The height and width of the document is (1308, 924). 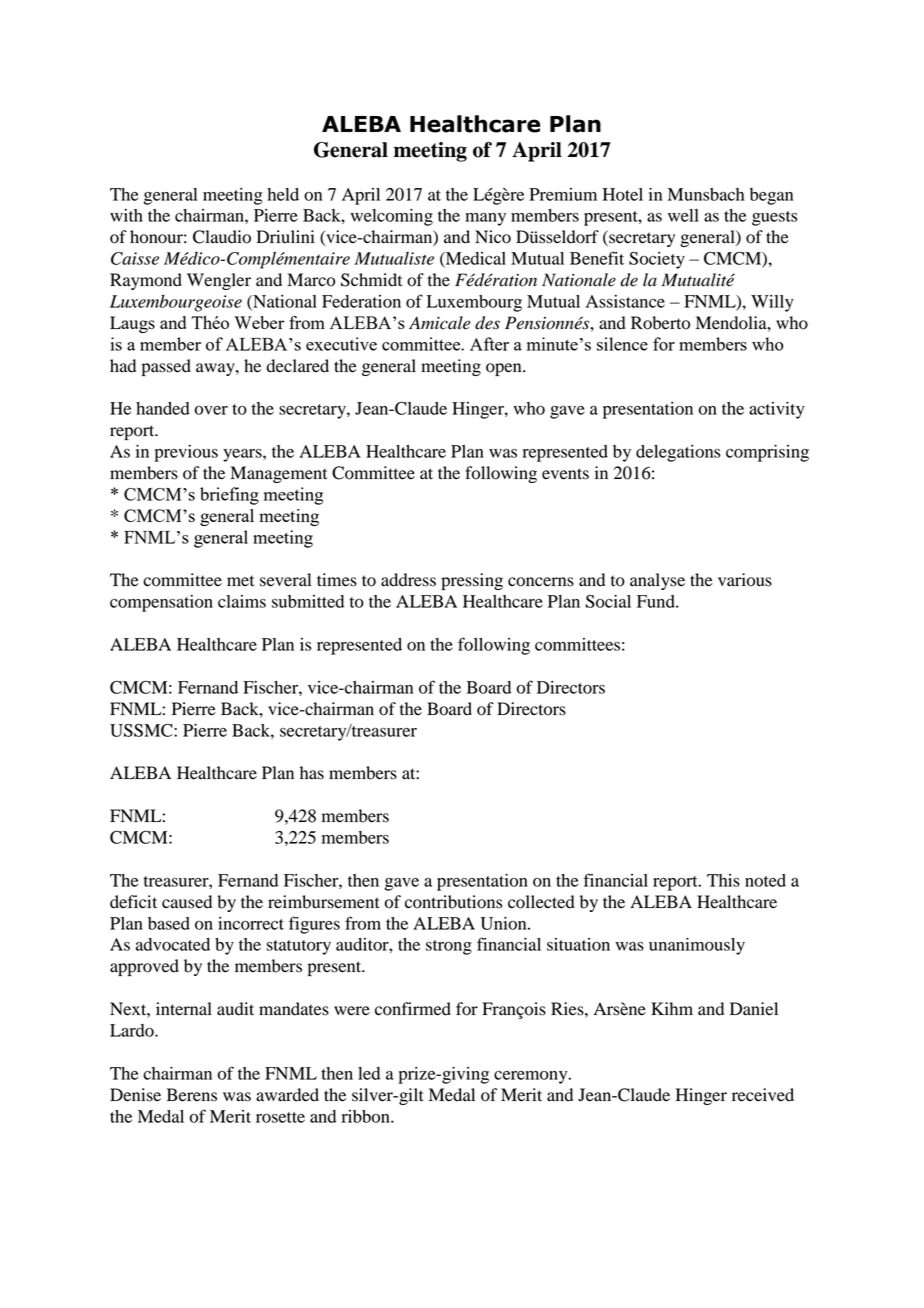 I want to click on contributions, so click(x=453, y=902).
